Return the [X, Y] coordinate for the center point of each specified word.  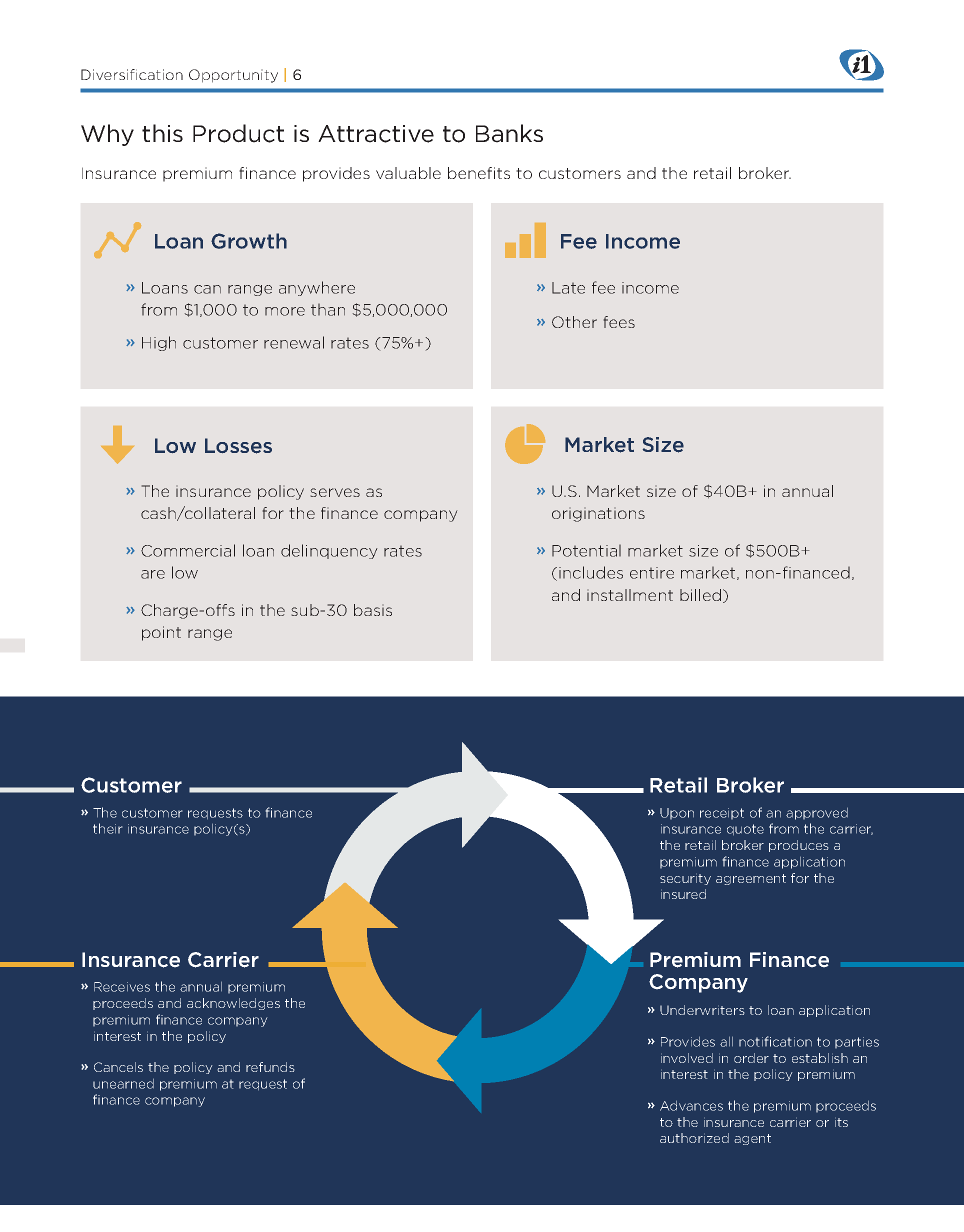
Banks [509, 133]
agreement [751, 879]
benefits [479, 173]
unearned [123, 1083]
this [162, 133]
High [159, 343]
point [161, 633]
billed [700, 595]
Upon [677, 814]
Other [574, 322]
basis [373, 610]
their [108, 828]
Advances [691, 1105]
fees [619, 322]
